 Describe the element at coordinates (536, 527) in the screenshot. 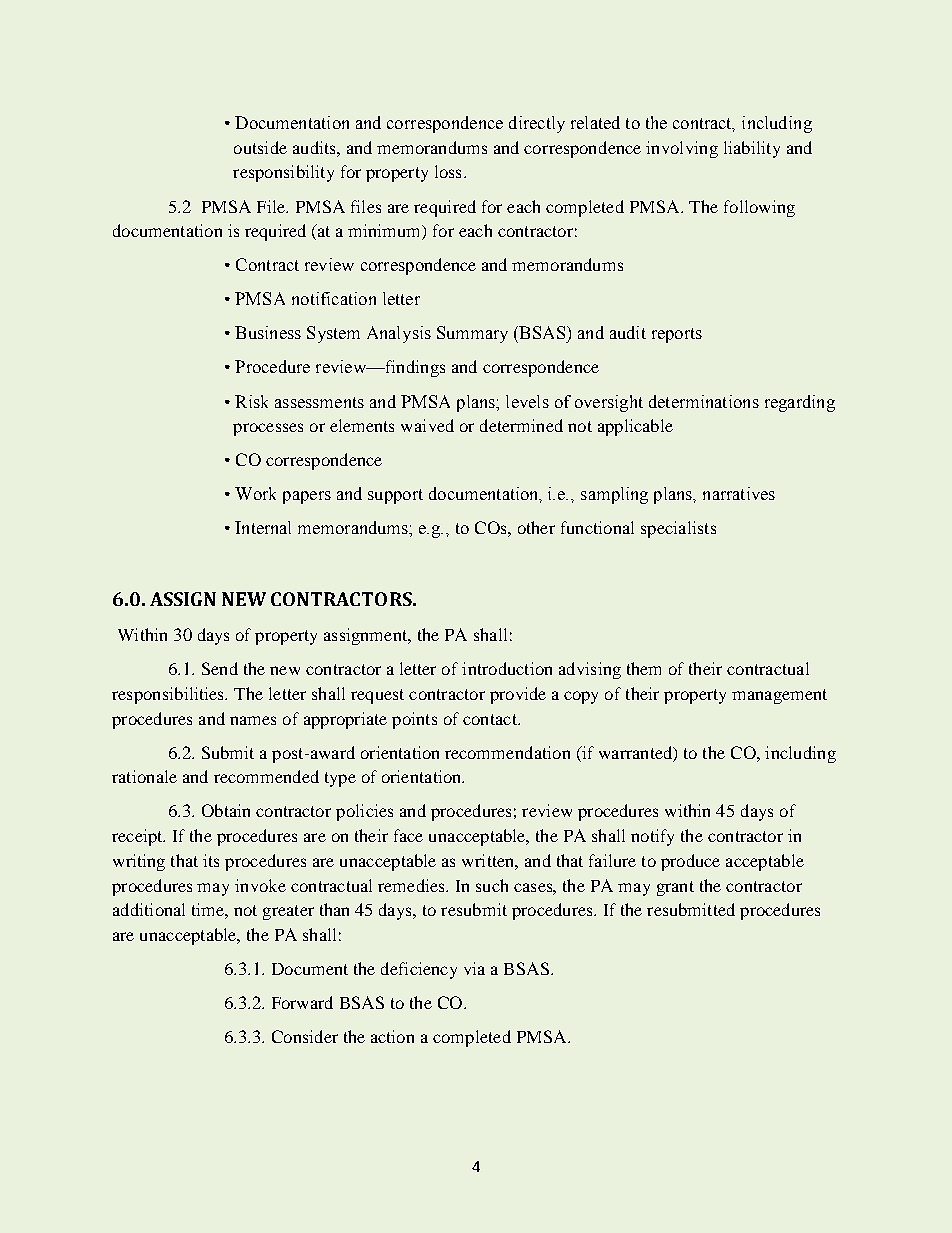

I see `other` at that location.
